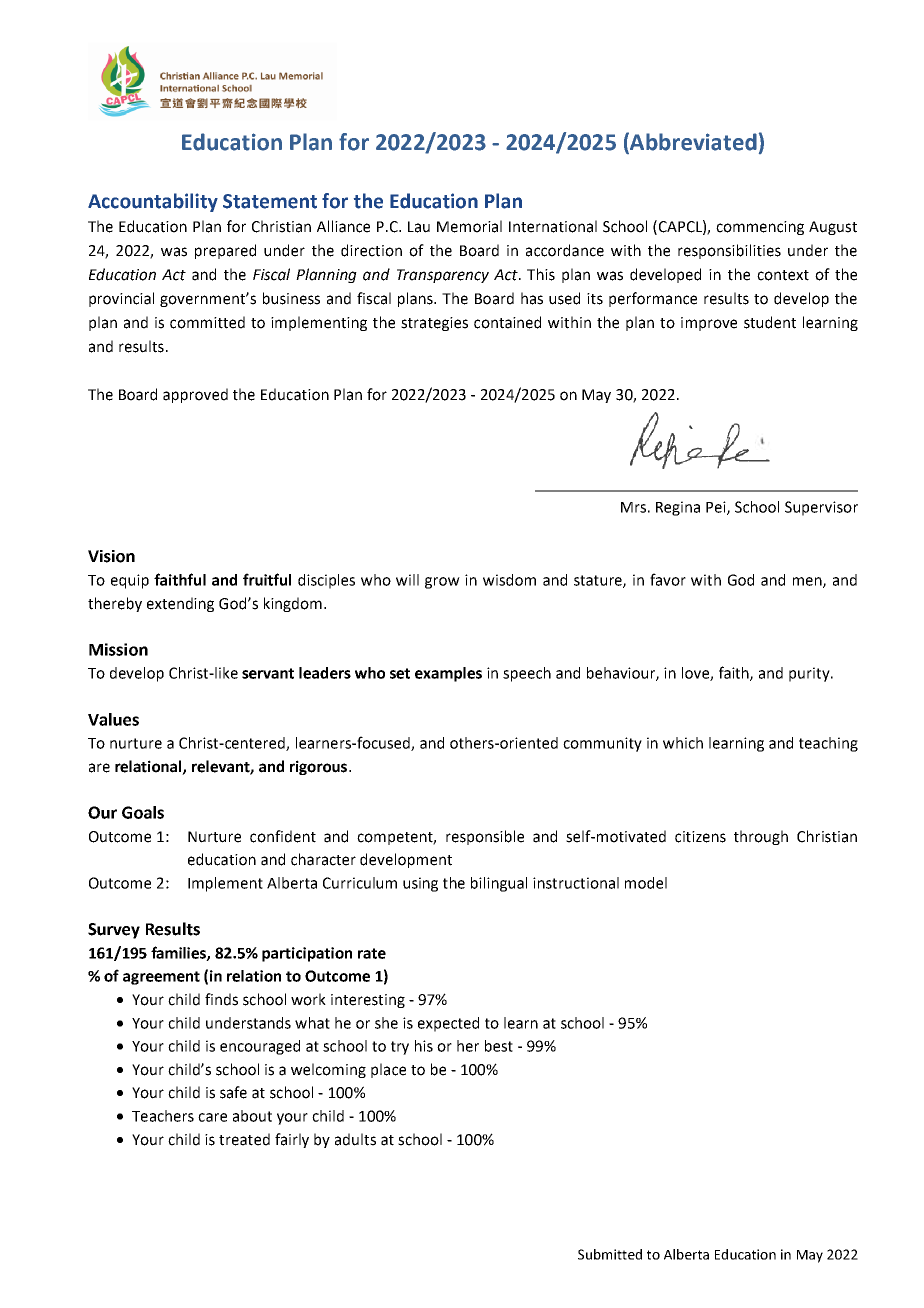 The image size is (924, 1308). What do you see at coordinates (683, 743) in the page?
I see `which` at bounding box center [683, 743].
